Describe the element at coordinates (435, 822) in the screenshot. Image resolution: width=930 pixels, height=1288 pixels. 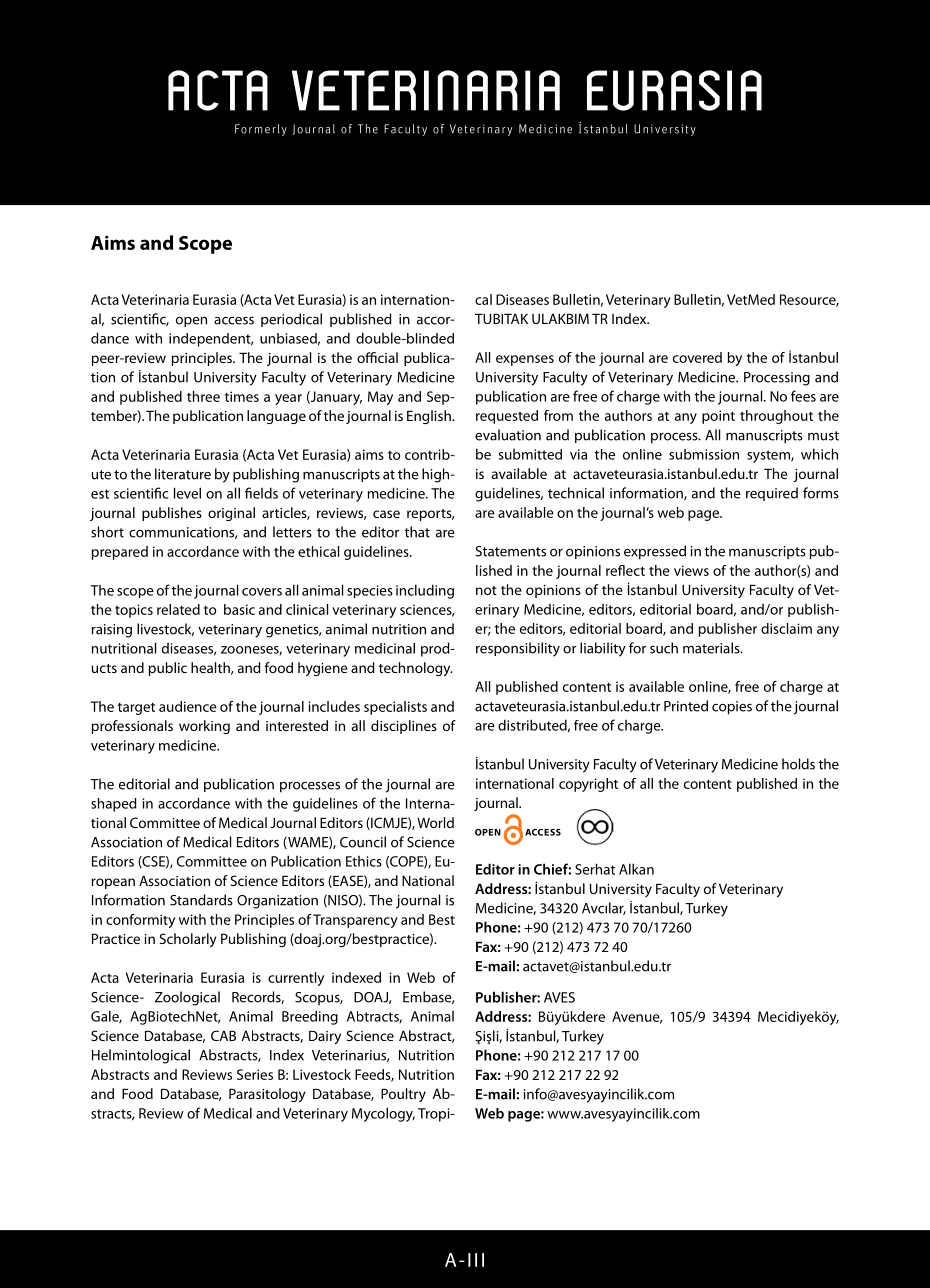
I see `World` at that location.
